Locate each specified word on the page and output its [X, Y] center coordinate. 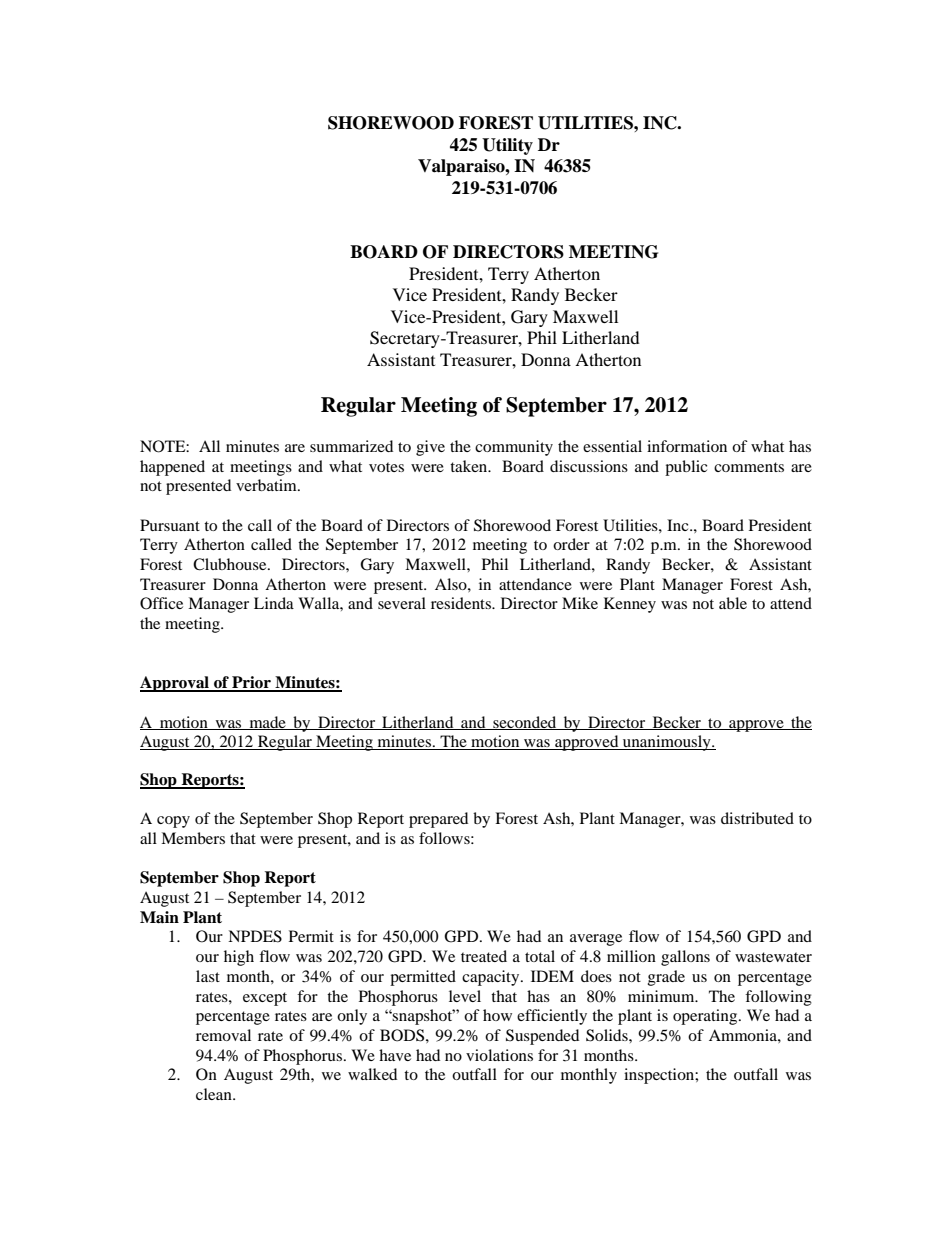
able [733, 603]
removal [223, 1035]
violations [499, 1055]
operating [706, 1017]
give [430, 448]
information [687, 446]
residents [462, 603]
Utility [507, 146]
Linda [274, 603]
